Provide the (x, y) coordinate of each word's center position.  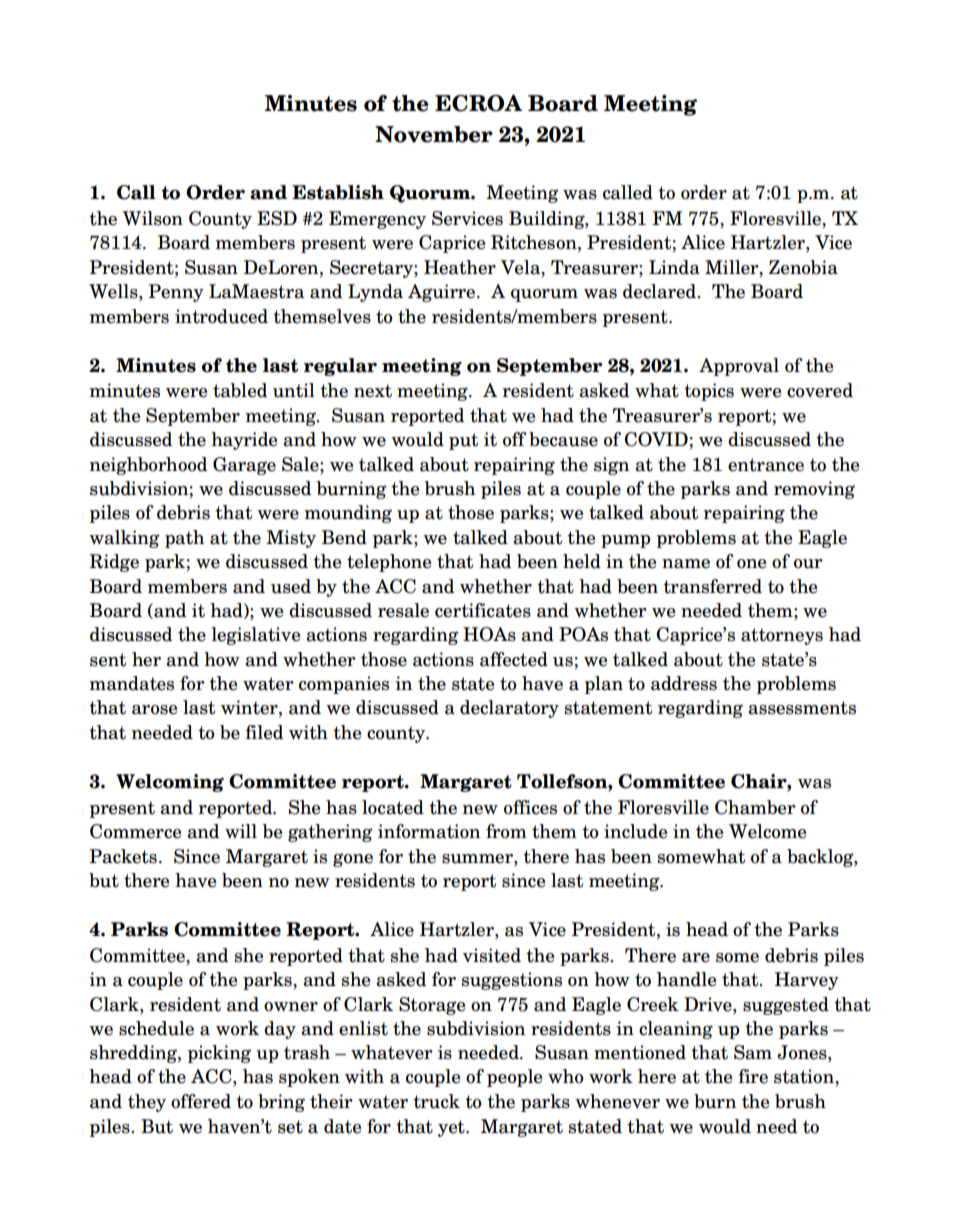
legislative (255, 636)
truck (436, 1101)
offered (201, 1101)
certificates (483, 610)
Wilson (152, 218)
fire (753, 1076)
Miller (733, 268)
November (434, 134)
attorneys (782, 636)
